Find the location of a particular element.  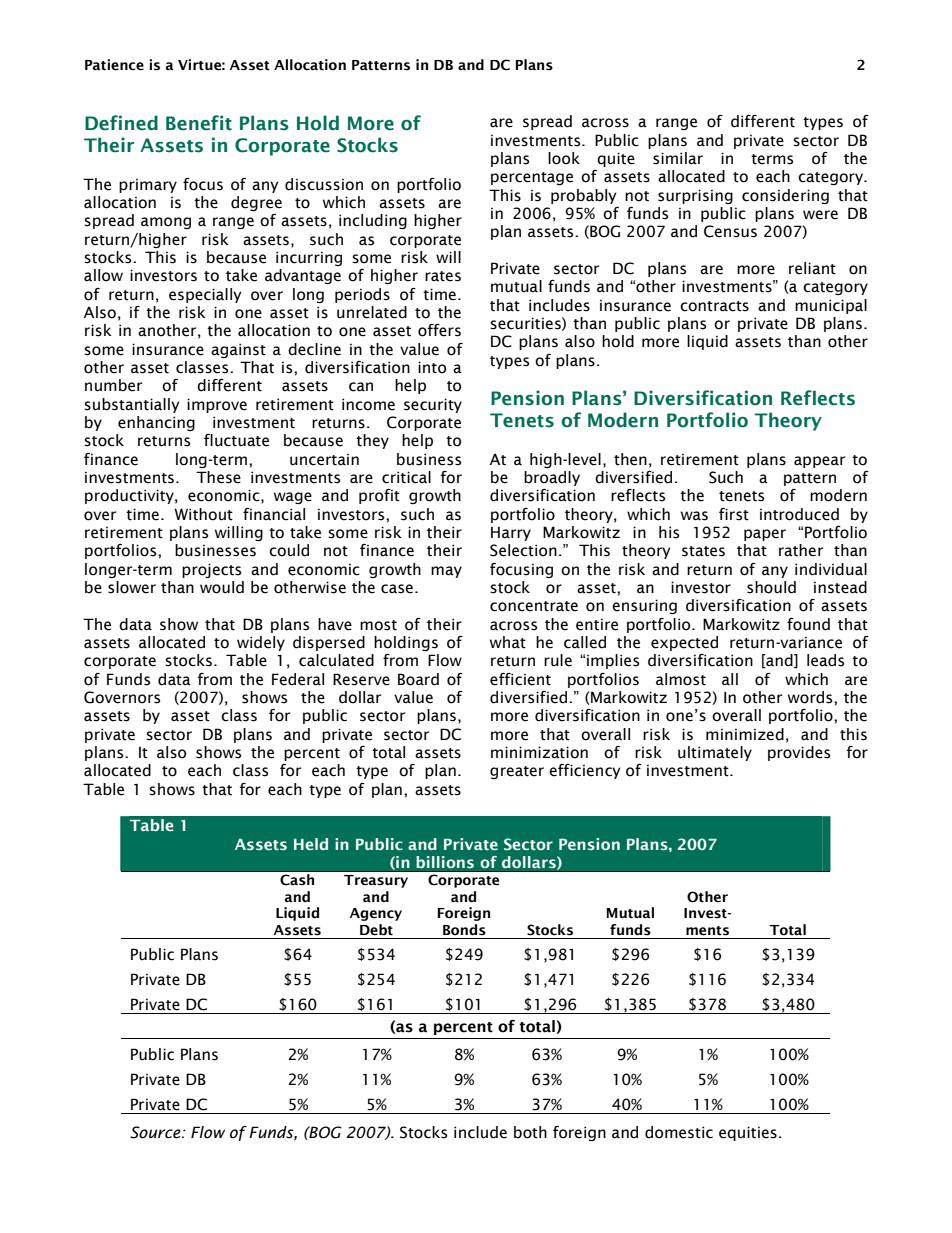

may is located at coordinates (446, 572).
